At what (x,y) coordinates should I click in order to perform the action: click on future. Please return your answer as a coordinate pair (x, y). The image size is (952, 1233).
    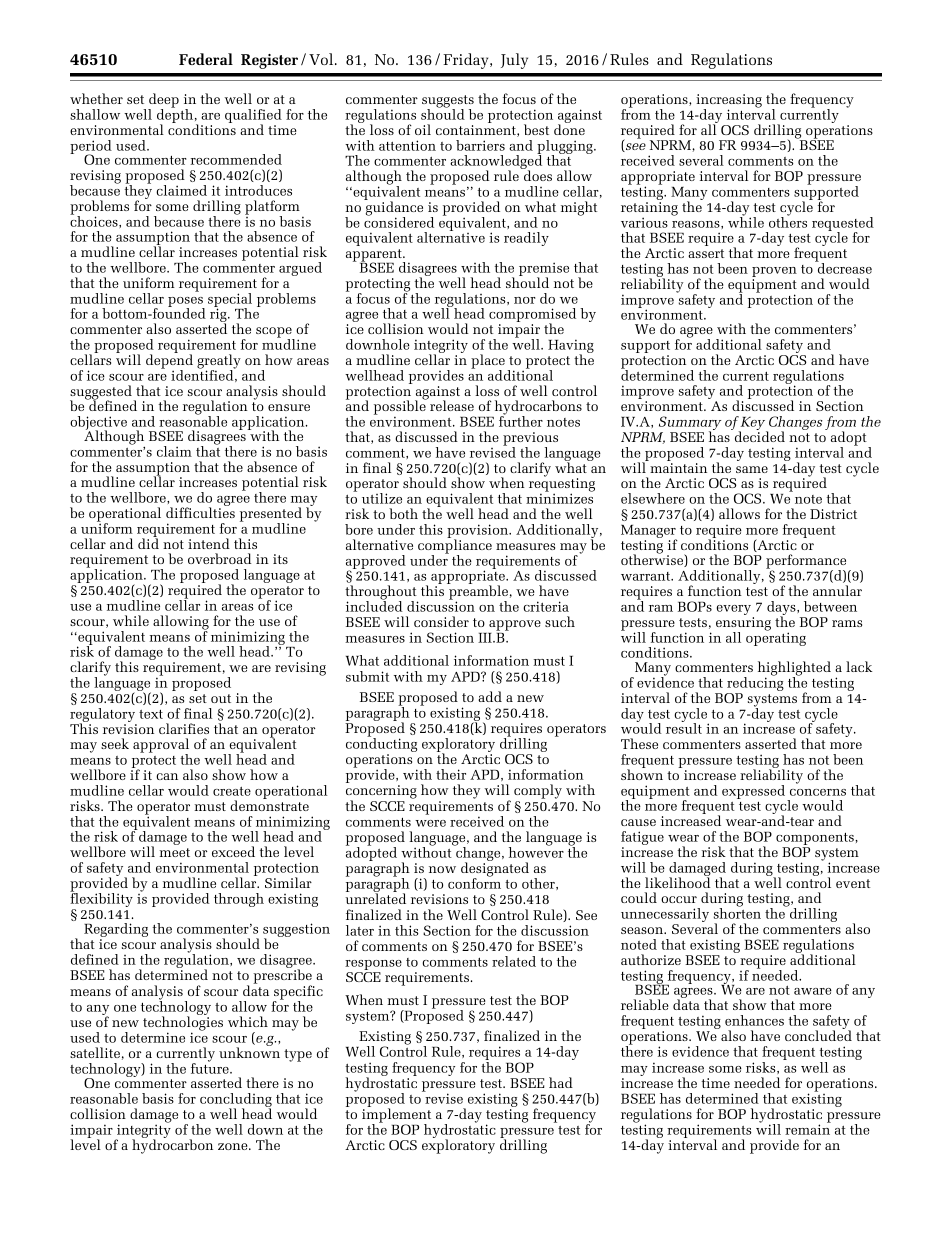
    Looking at the image, I should click on (211, 1067).
